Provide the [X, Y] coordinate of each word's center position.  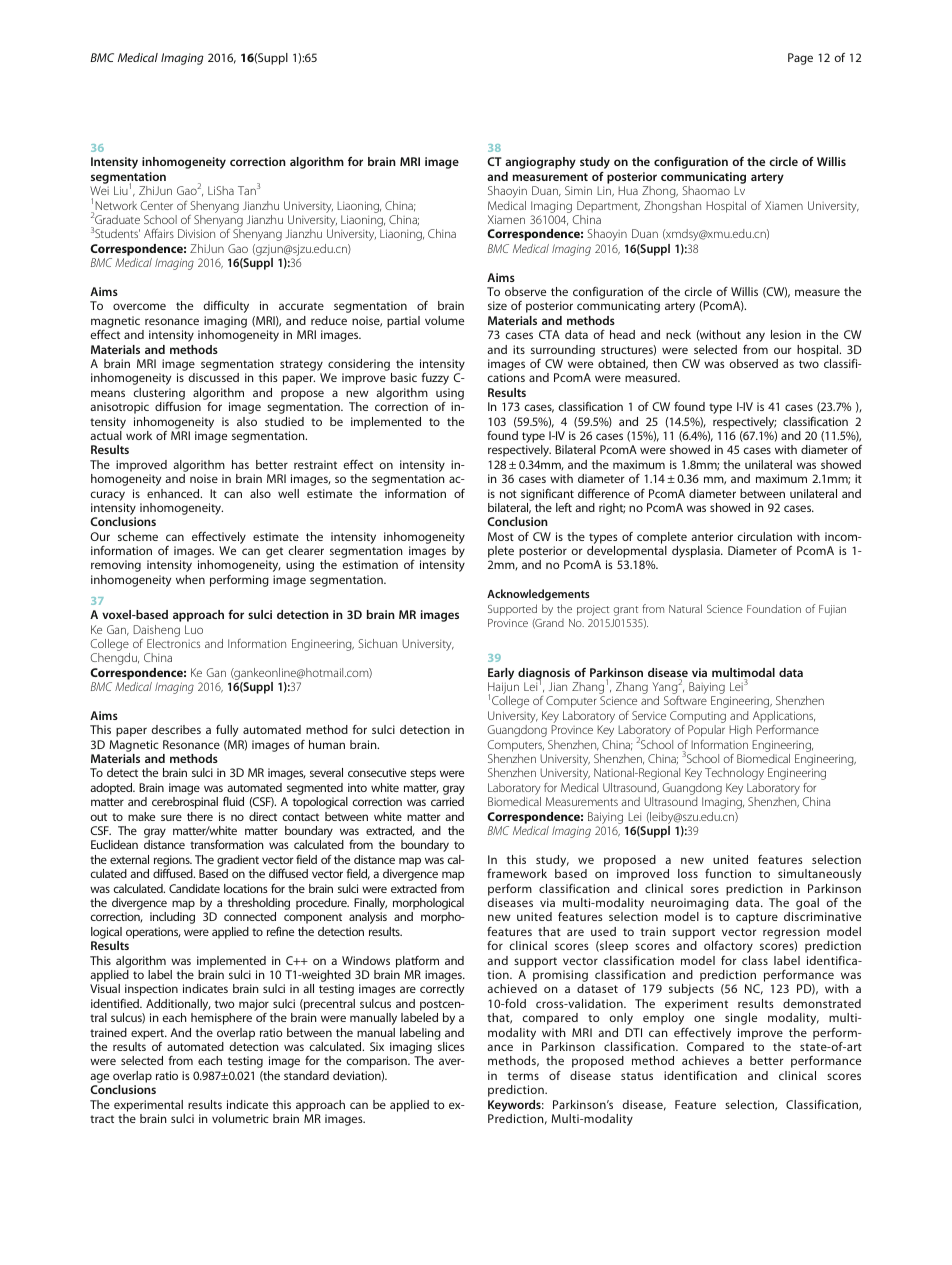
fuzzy [435, 379]
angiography [540, 163]
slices [451, 1046]
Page [800, 59]
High [740, 731]
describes [176, 729]
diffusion [178, 406]
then [665, 363]
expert [149, 1034]
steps [423, 774]
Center [156, 205]
